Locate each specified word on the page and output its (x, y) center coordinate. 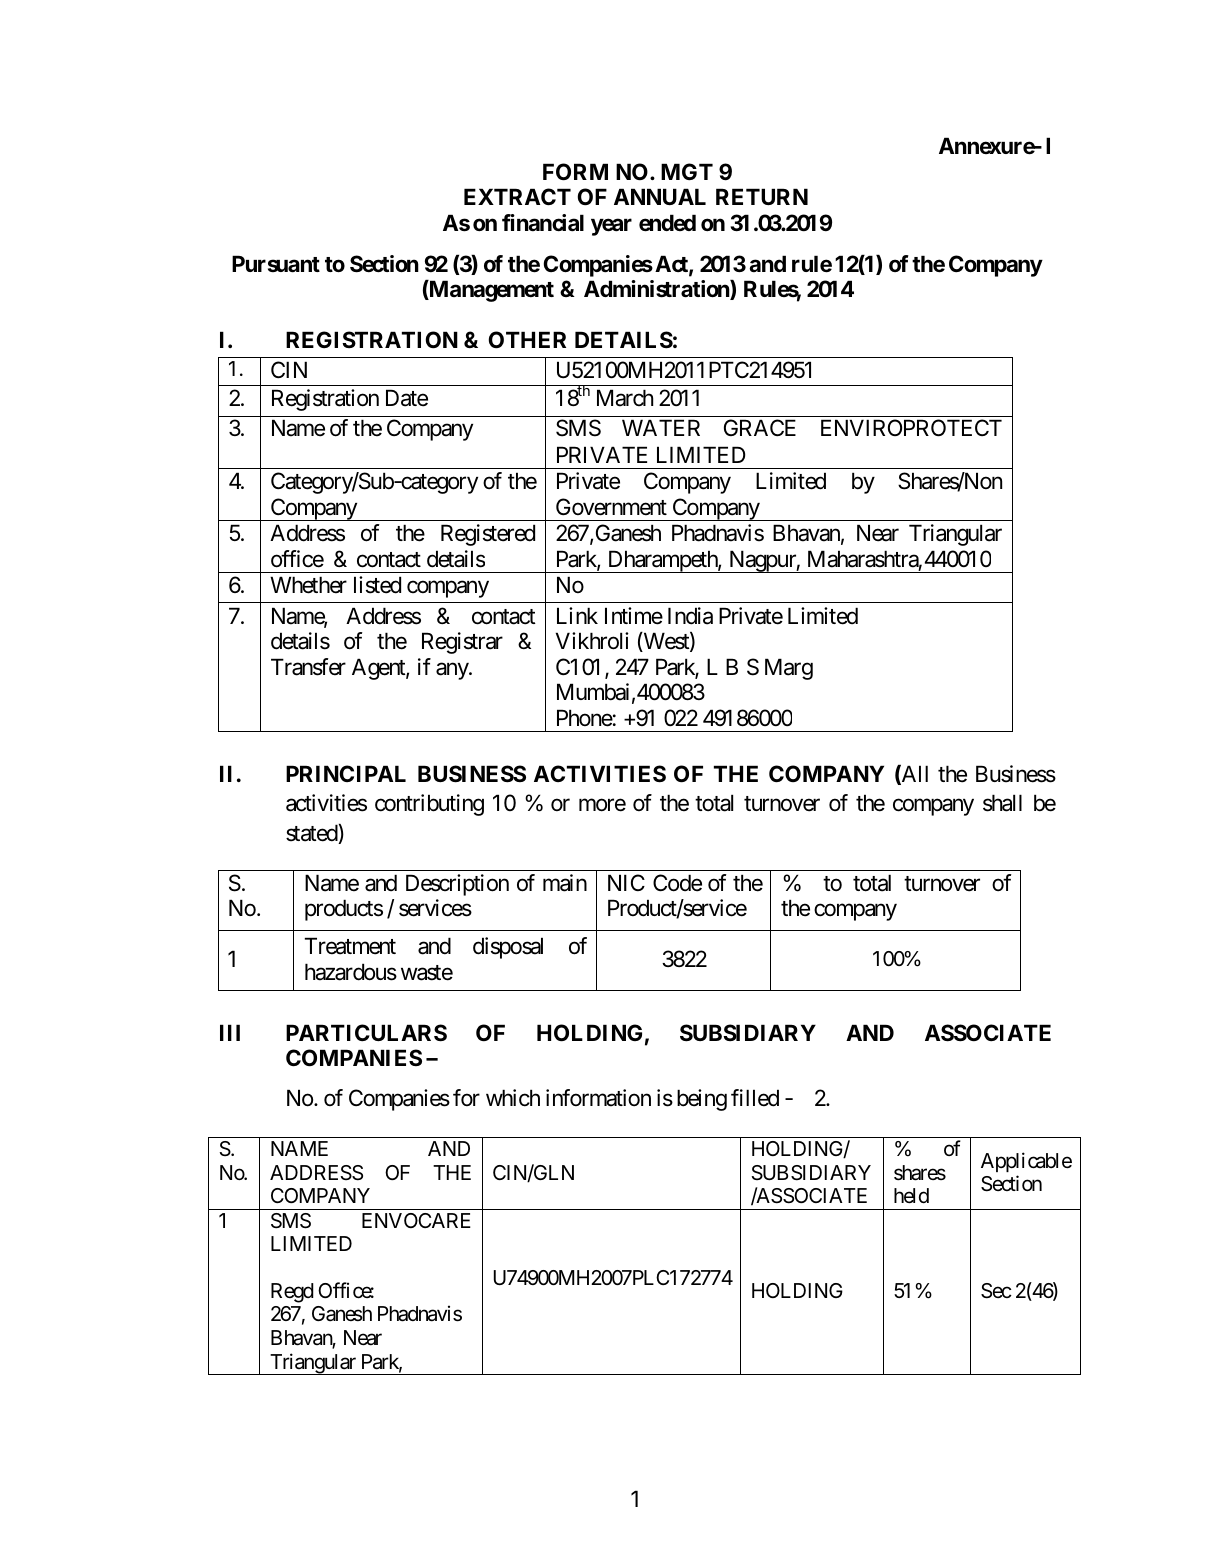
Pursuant (276, 264)
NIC (626, 882)
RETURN (762, 196)
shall (1002, 803)
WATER (661, 427)
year (611, 227)
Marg (789, 669)
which (513, 1098)
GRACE (760, 427)
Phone (585, 718)
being (702, 1100)
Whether (308, 585)
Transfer (308, 667)
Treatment (350, 946)
